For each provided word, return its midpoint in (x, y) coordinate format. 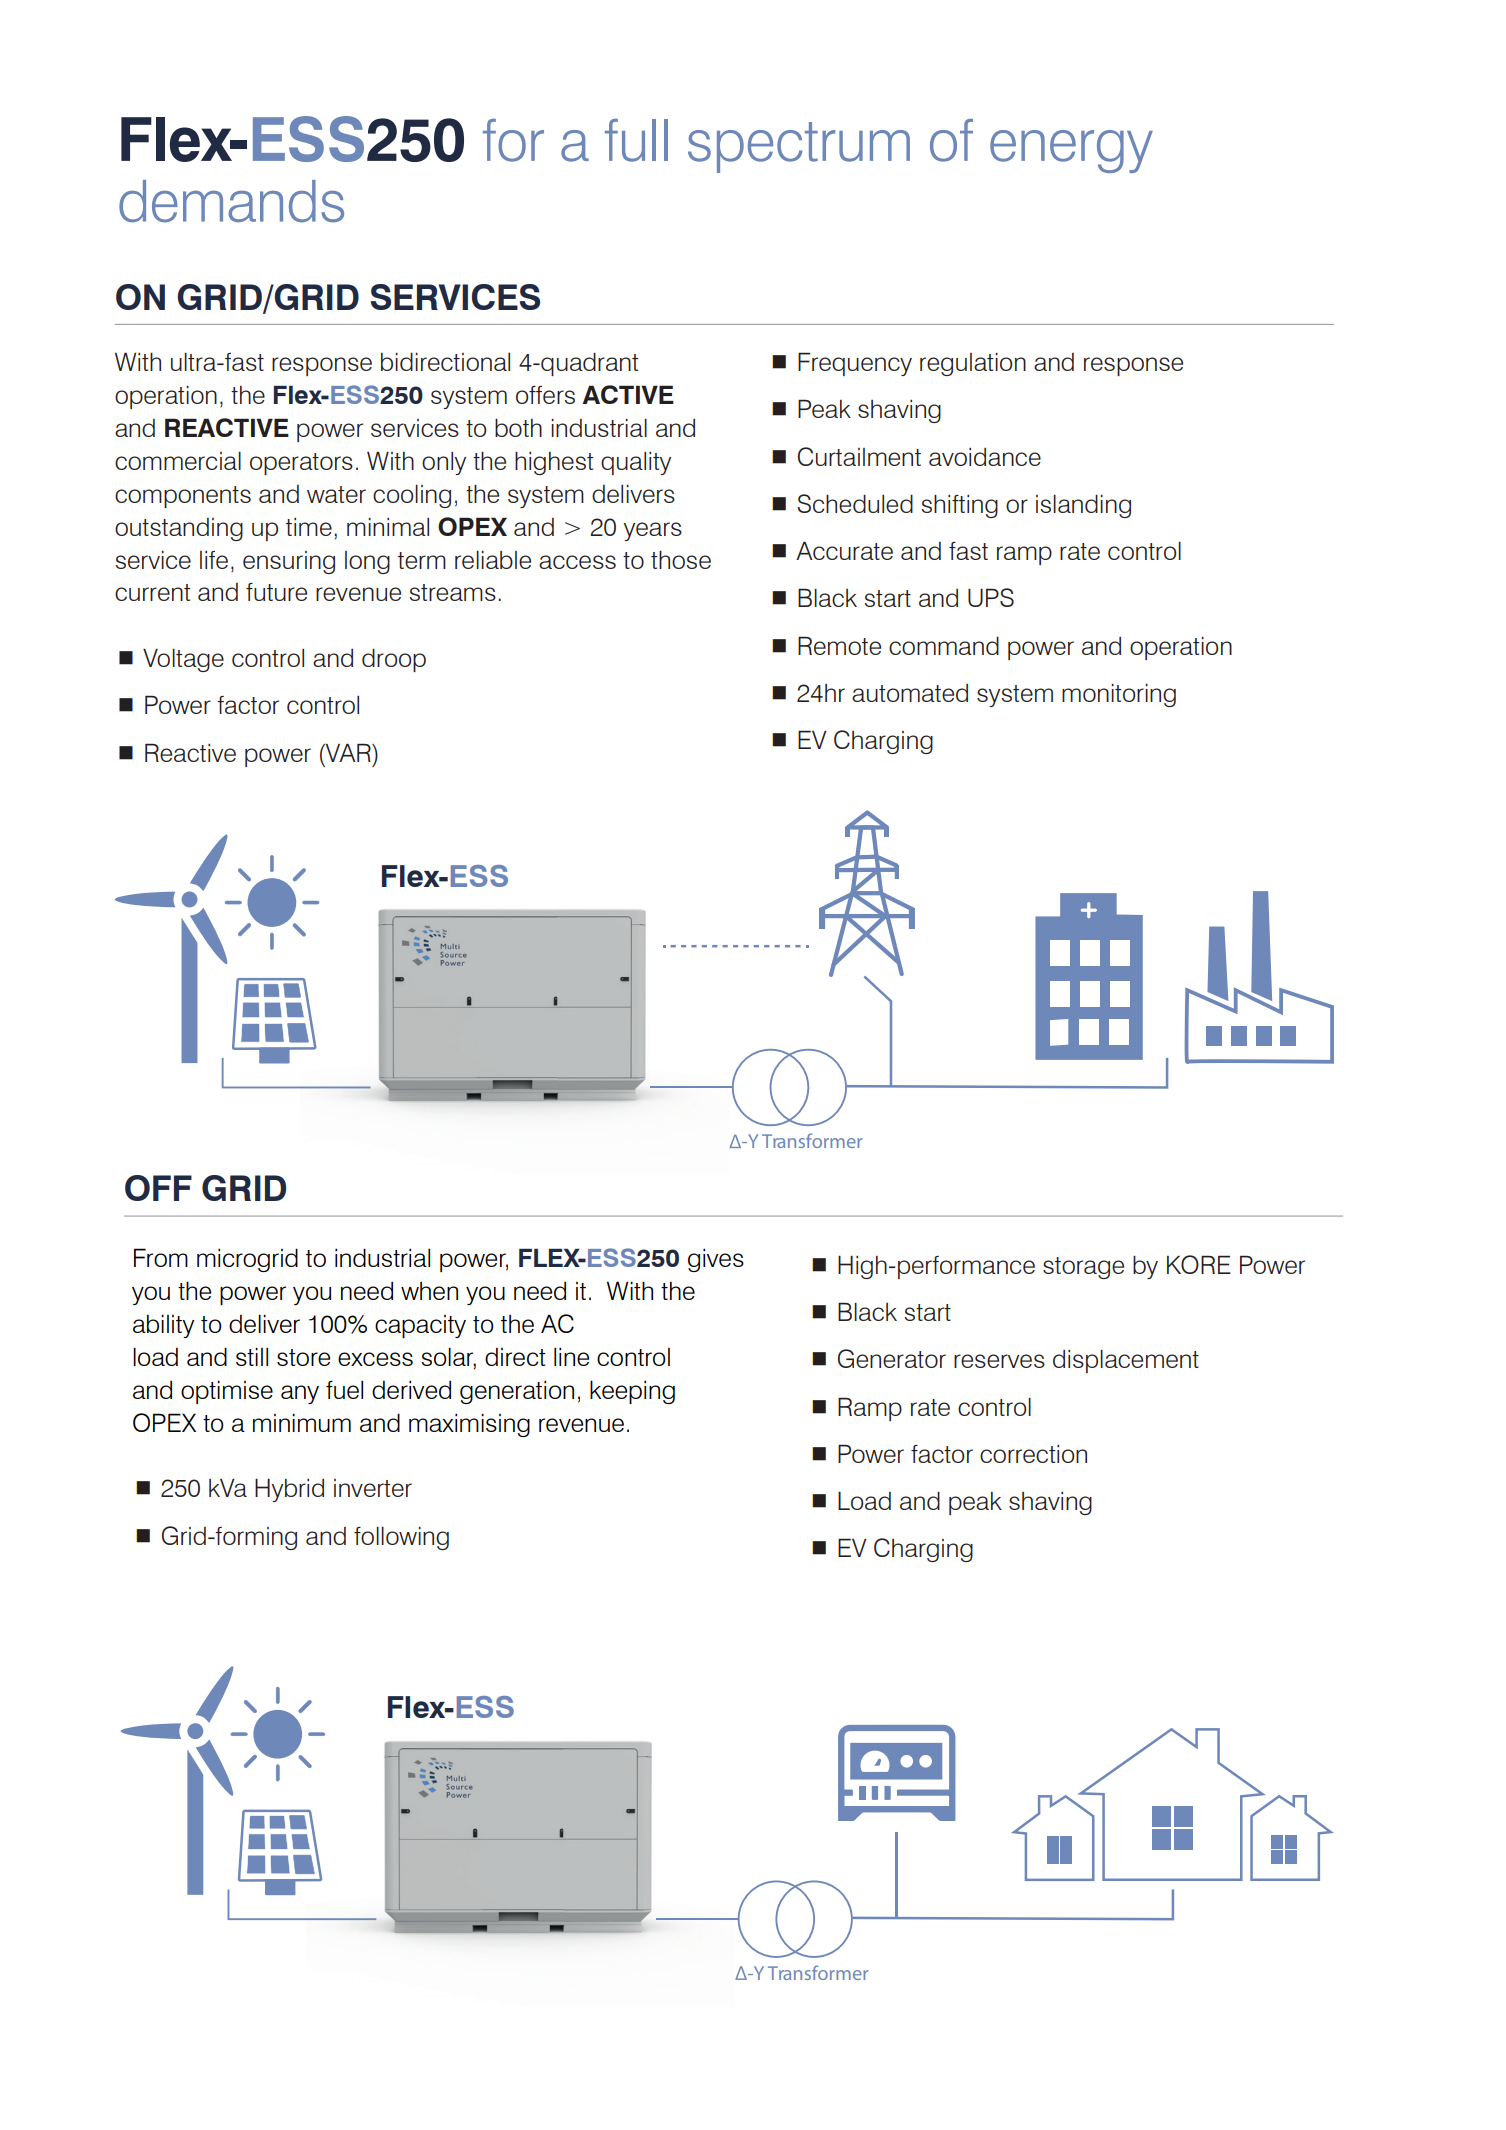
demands (231, 201)
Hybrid (289, 1490)
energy (1071, 151)
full (636, 140)
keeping (632, 1392)
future (276, 592)
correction (1033, 1454)
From (161, 1257)
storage (1083, 1268)
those (681, 560)
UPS (991, 597)
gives (716, 1260)
